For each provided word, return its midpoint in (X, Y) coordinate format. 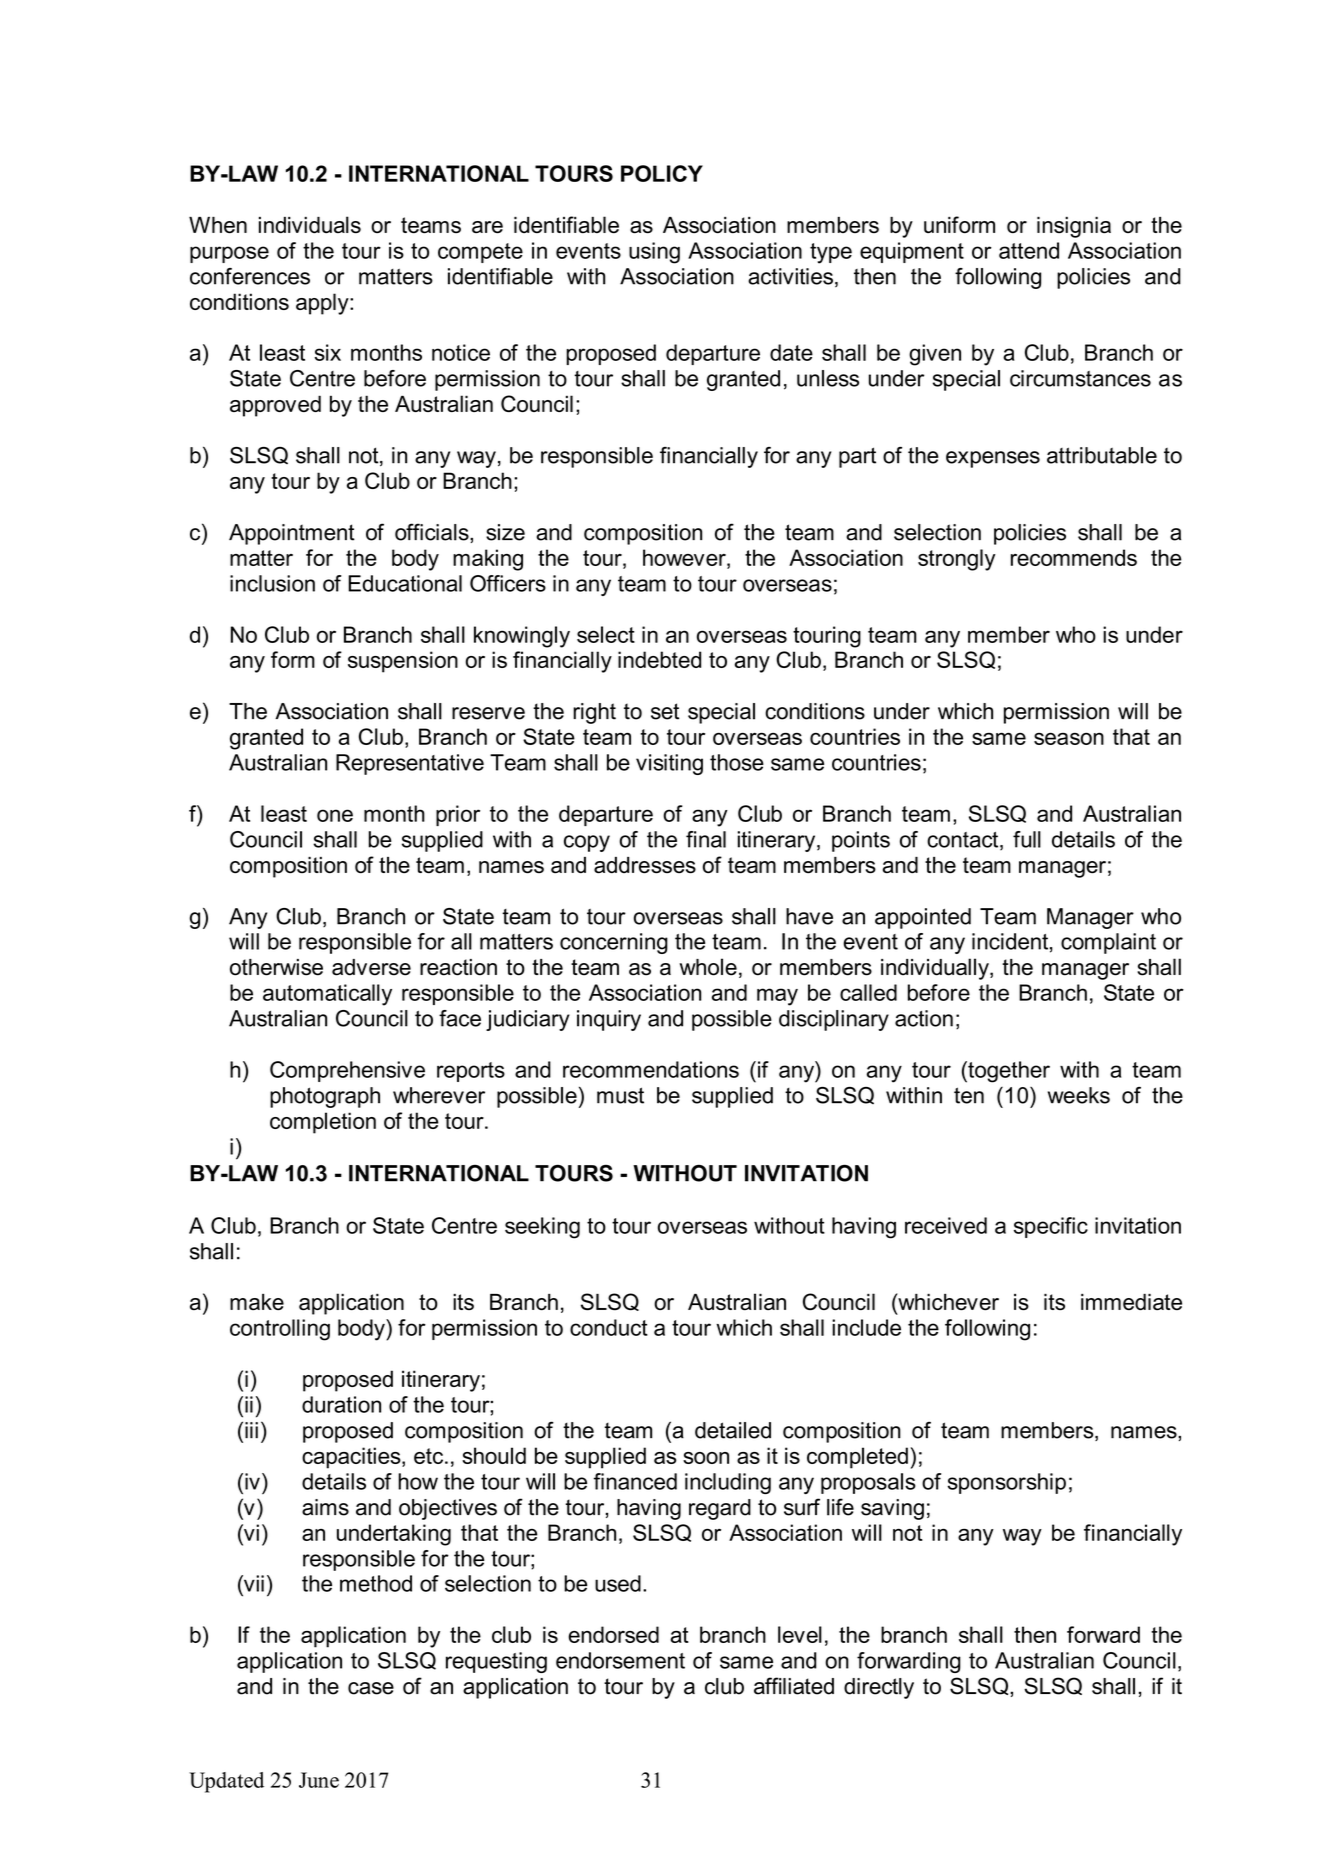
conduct (609, 1327)
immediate (1131, 1302)
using (654, 253)
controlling (280, 1330)
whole (708, 967)
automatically (327, 995)
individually (936, 969)
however (685, 557)
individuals (310, 225)
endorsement (620, 1660)
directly (879, 1688)
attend (1029, 250)
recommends (1074, 557)
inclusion (272, 583)
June (319, 1780)
